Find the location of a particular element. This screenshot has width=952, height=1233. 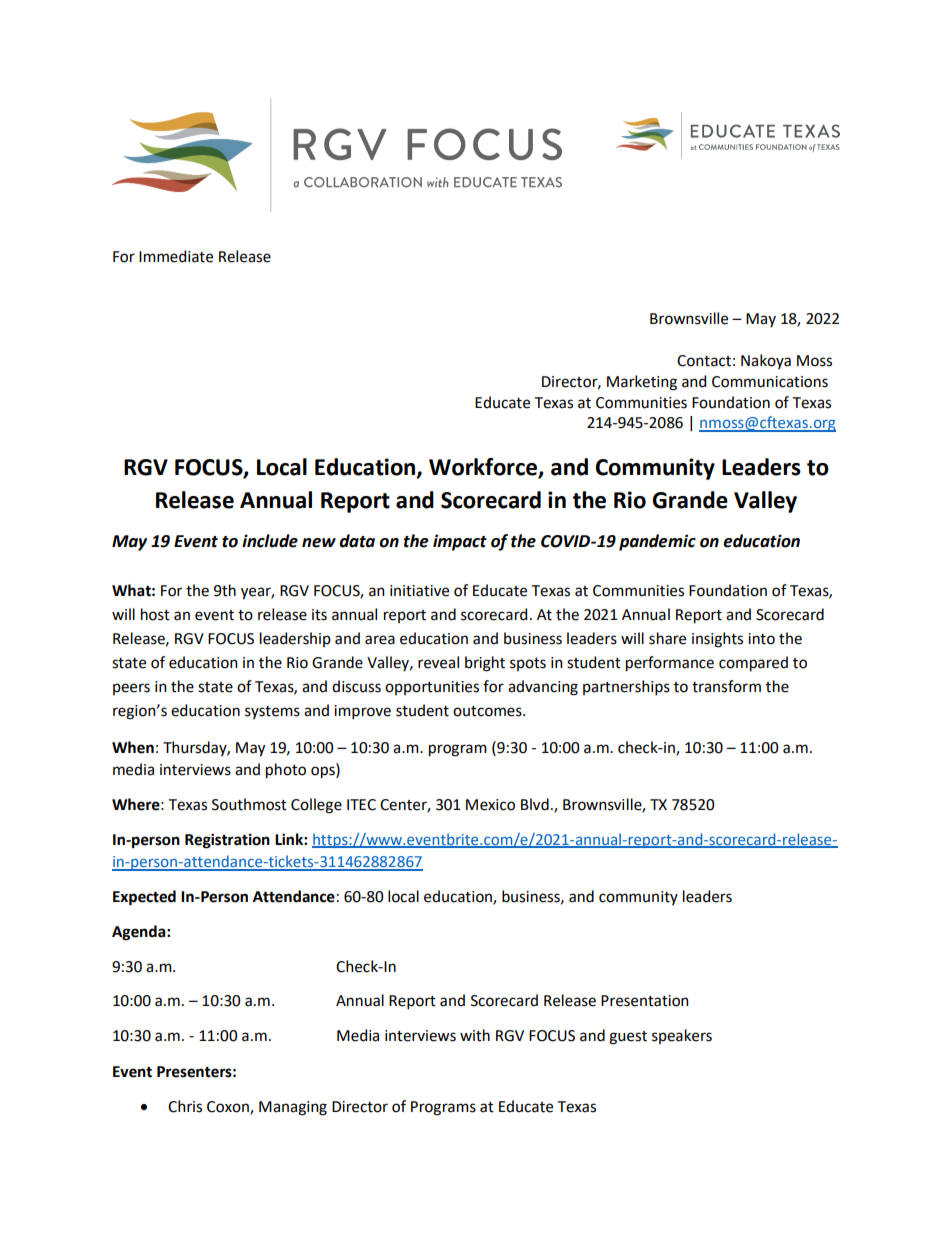

Marketing is located at coordinates (642, 383).
